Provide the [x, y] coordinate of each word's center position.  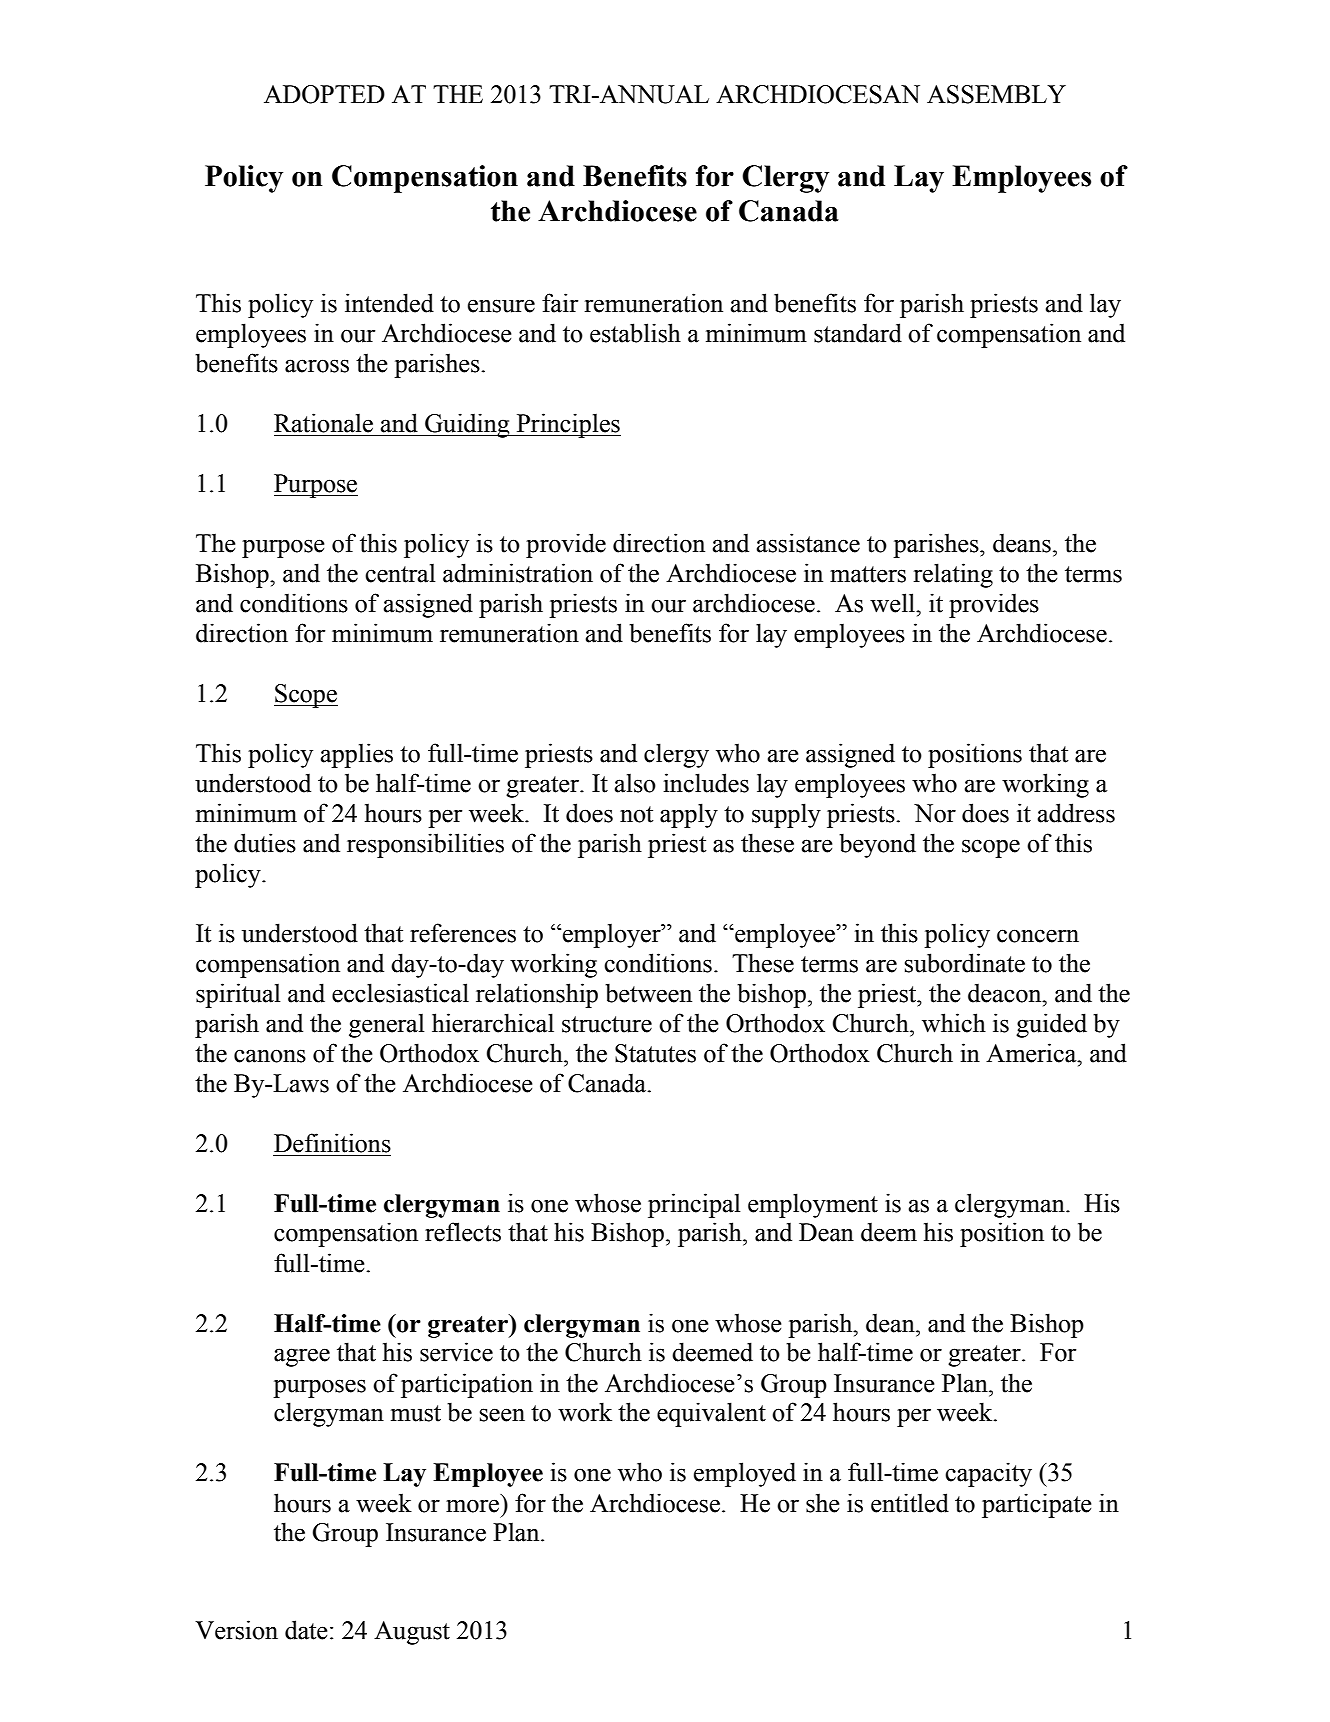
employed [745, 1474]
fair [560, 303]
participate [1036, 1505]
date [306, 1630]
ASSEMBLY [996, 94]
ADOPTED [324, 94]
